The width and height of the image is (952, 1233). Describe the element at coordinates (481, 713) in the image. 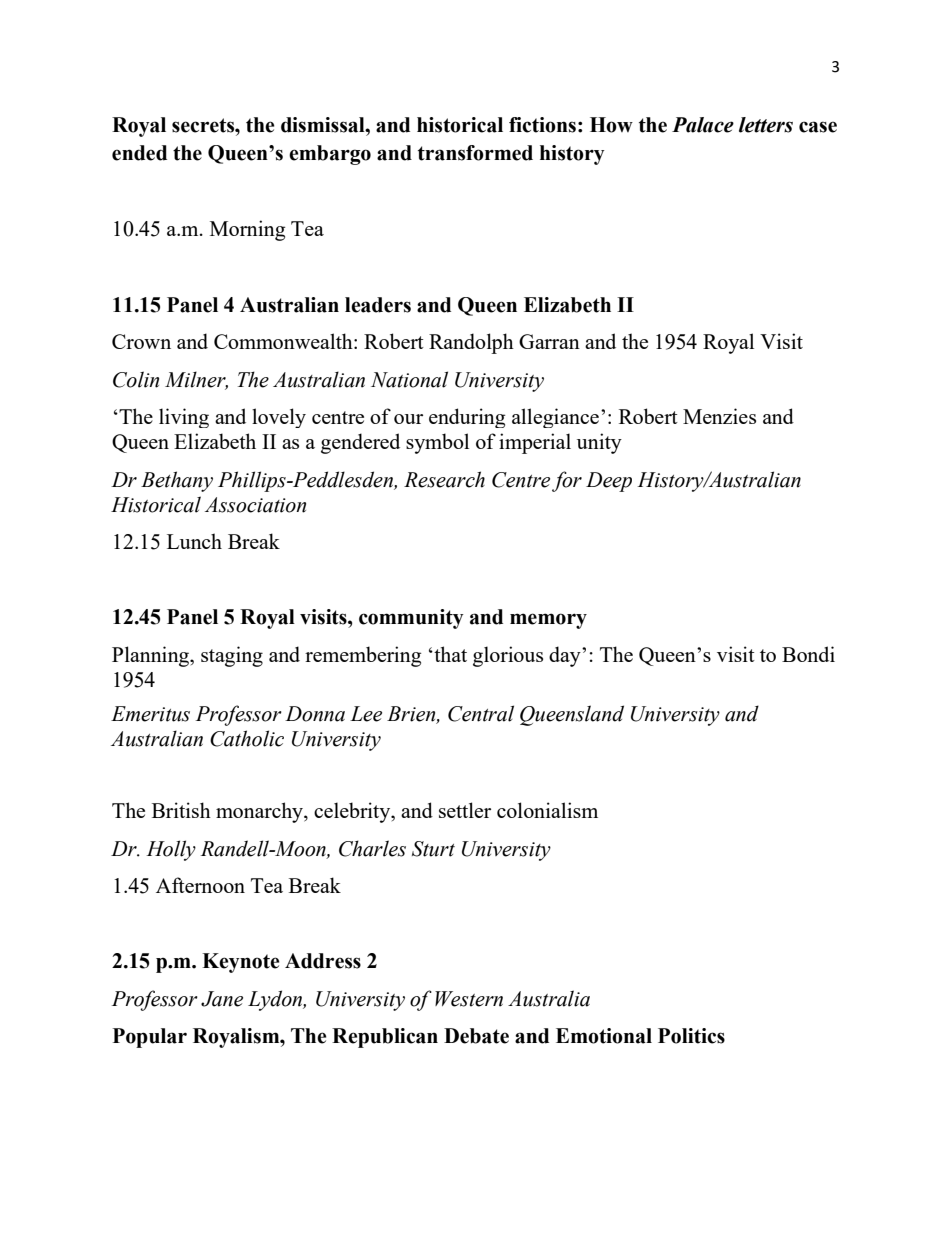

I see `Central` at that location.
